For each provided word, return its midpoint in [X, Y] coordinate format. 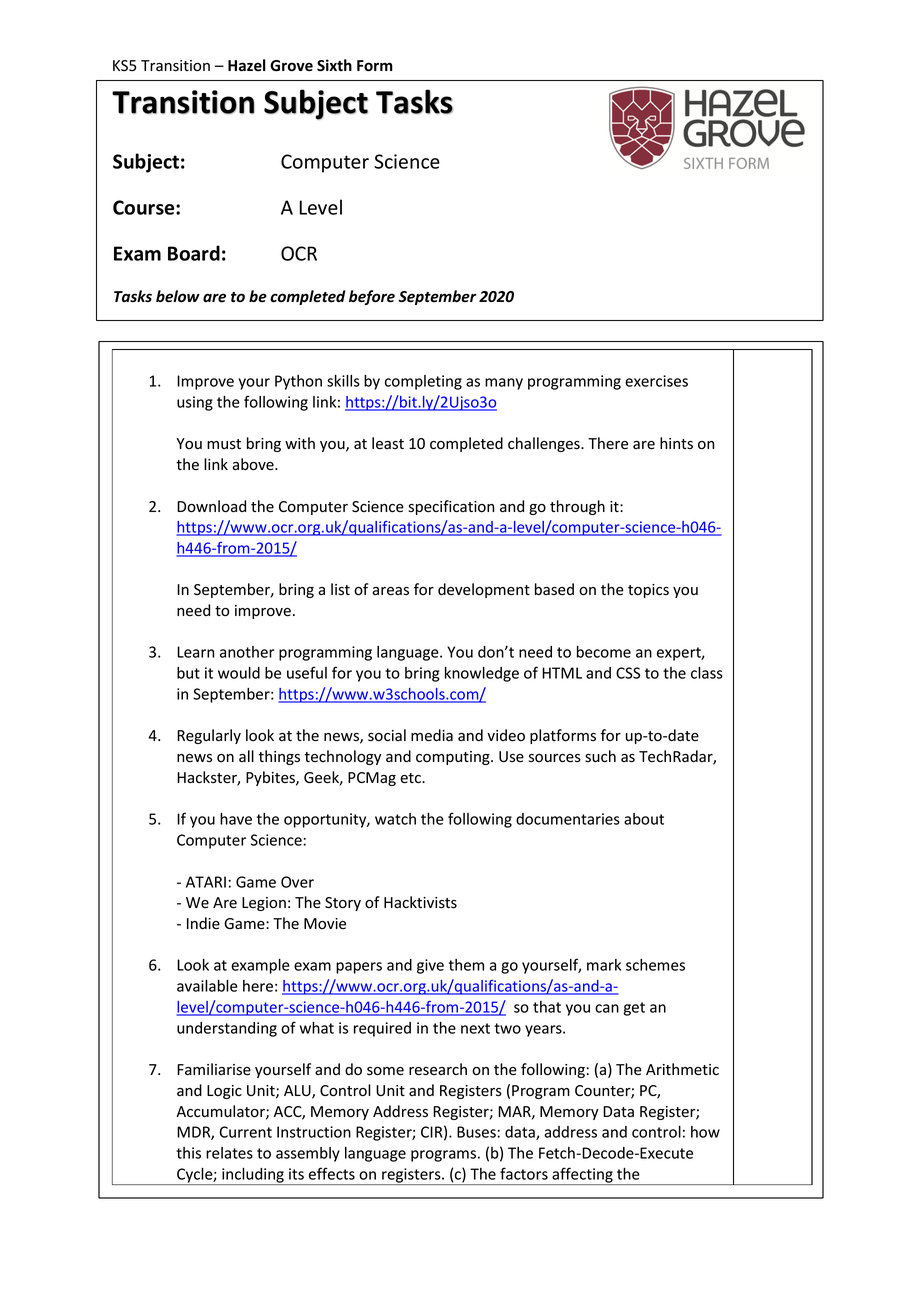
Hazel [247, 65]
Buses [476, 1132]
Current [245, 1132]
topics [648, 591]
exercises [656, 381]
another [247, 652]
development [484, 590]
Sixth [334, 65]
